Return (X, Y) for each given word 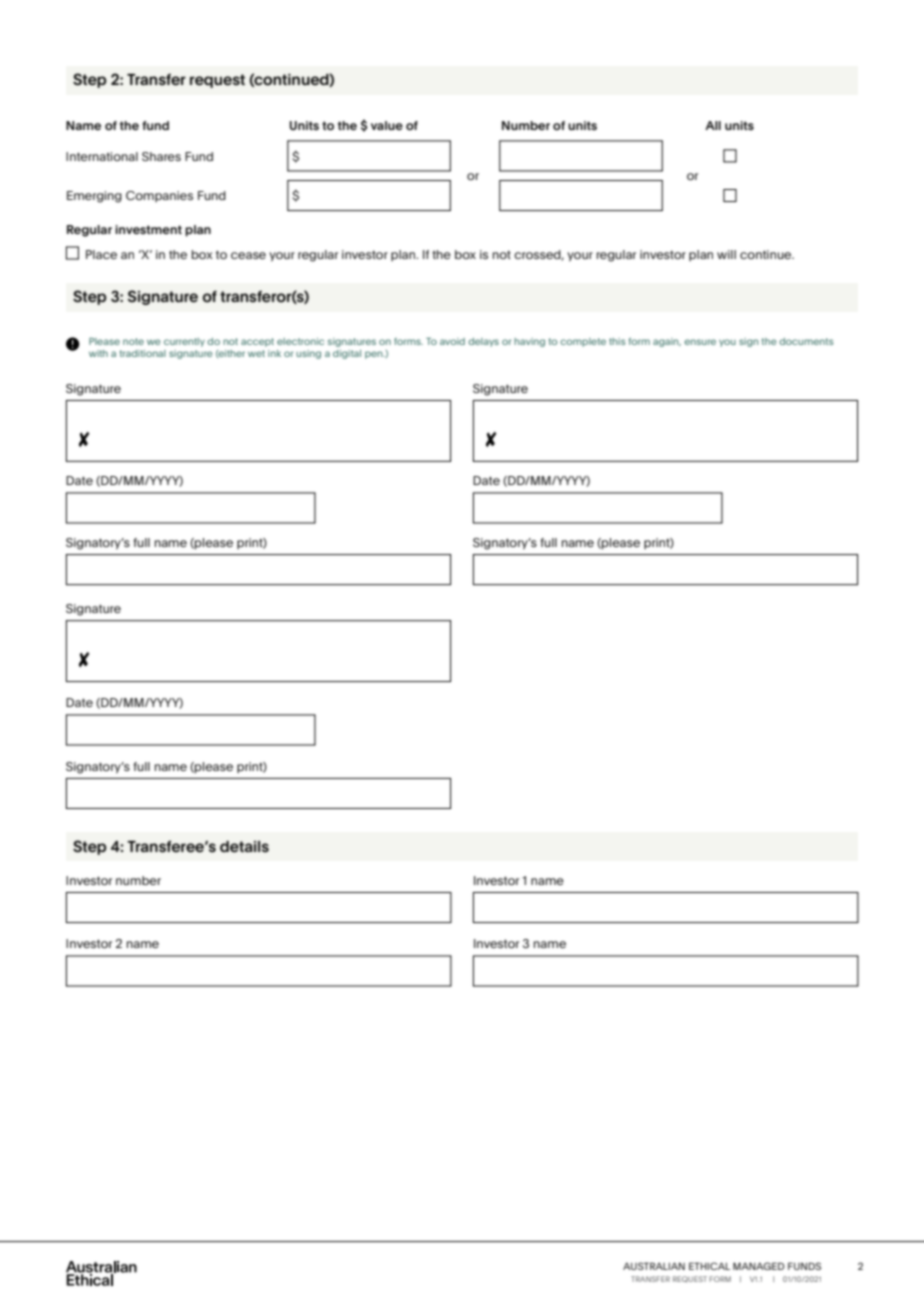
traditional (143, 353)
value (387, 125)
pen (375, 355)
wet (256, 353)
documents (806, 341)
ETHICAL (709, 1266)
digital (347, 354)
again (667, 342)
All (713, 125)
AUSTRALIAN (654, 1266)
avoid (452, 341)
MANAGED (758, 1266)
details (244, 847)
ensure (700, 342)
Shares (161, 156)
